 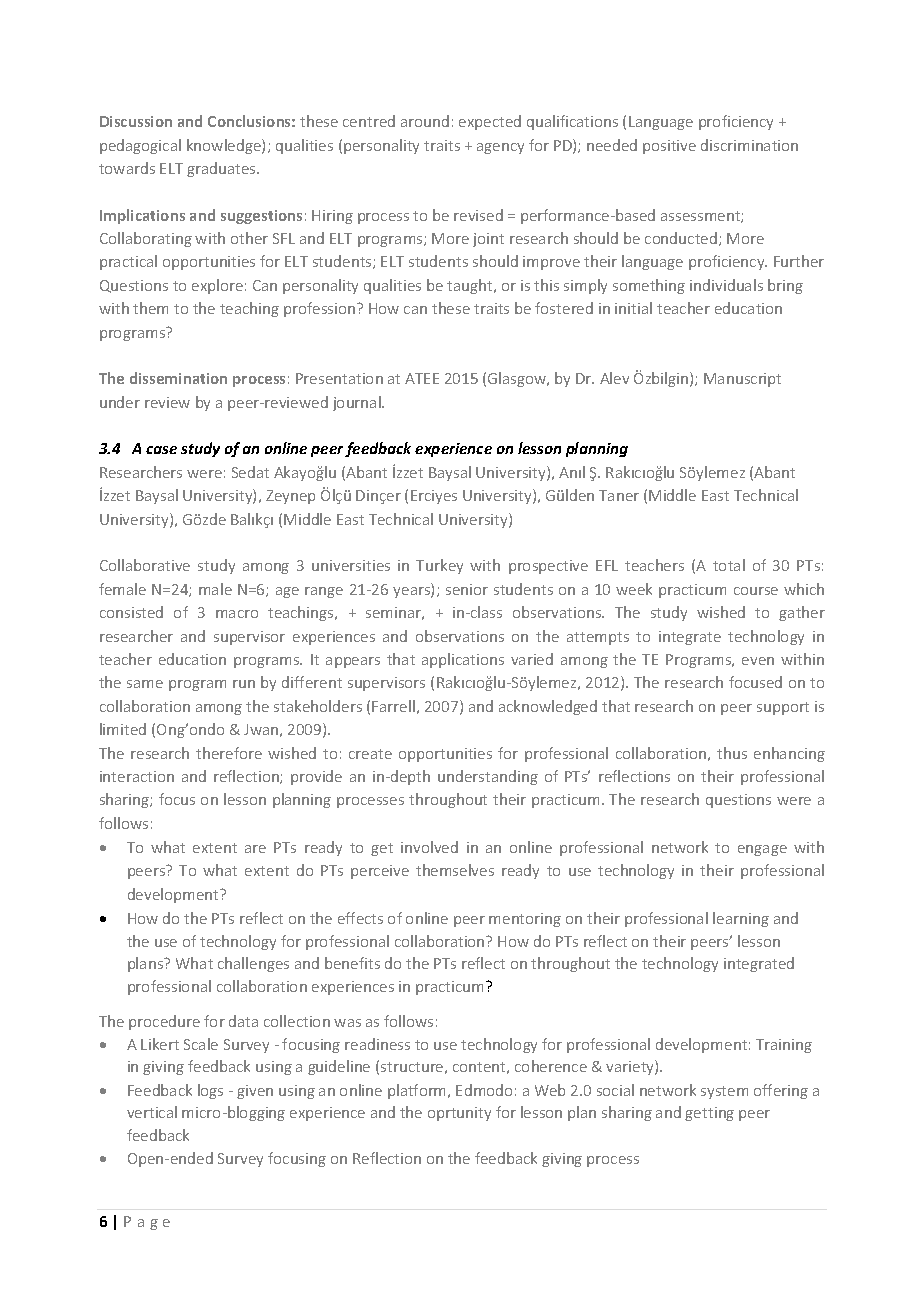 What do you see at coordinates (463, 660) in the screenshot?
I see `applications` at bounding box center [463, 660].
